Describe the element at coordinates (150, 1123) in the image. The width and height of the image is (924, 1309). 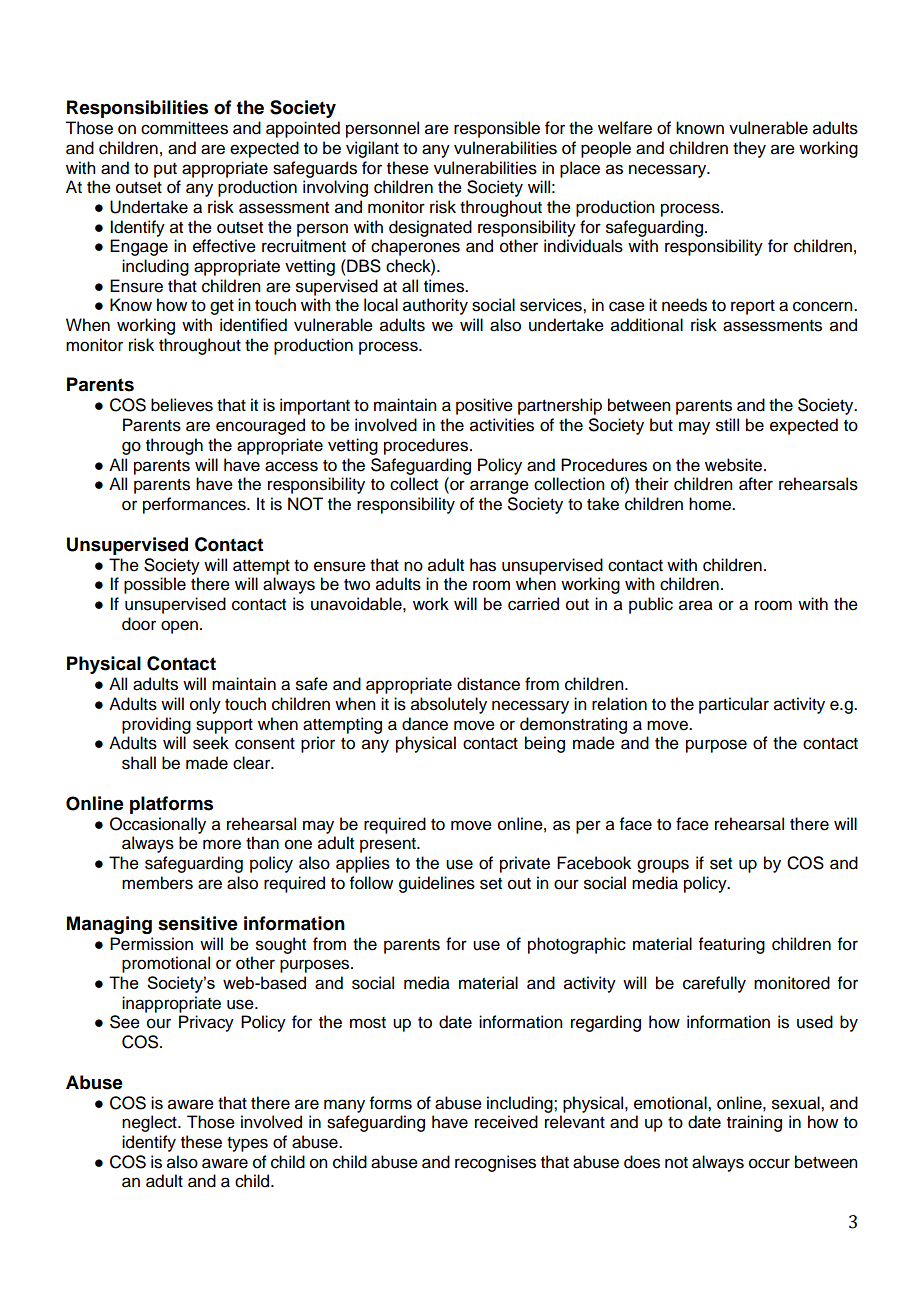
I see `neglect` at that location.
